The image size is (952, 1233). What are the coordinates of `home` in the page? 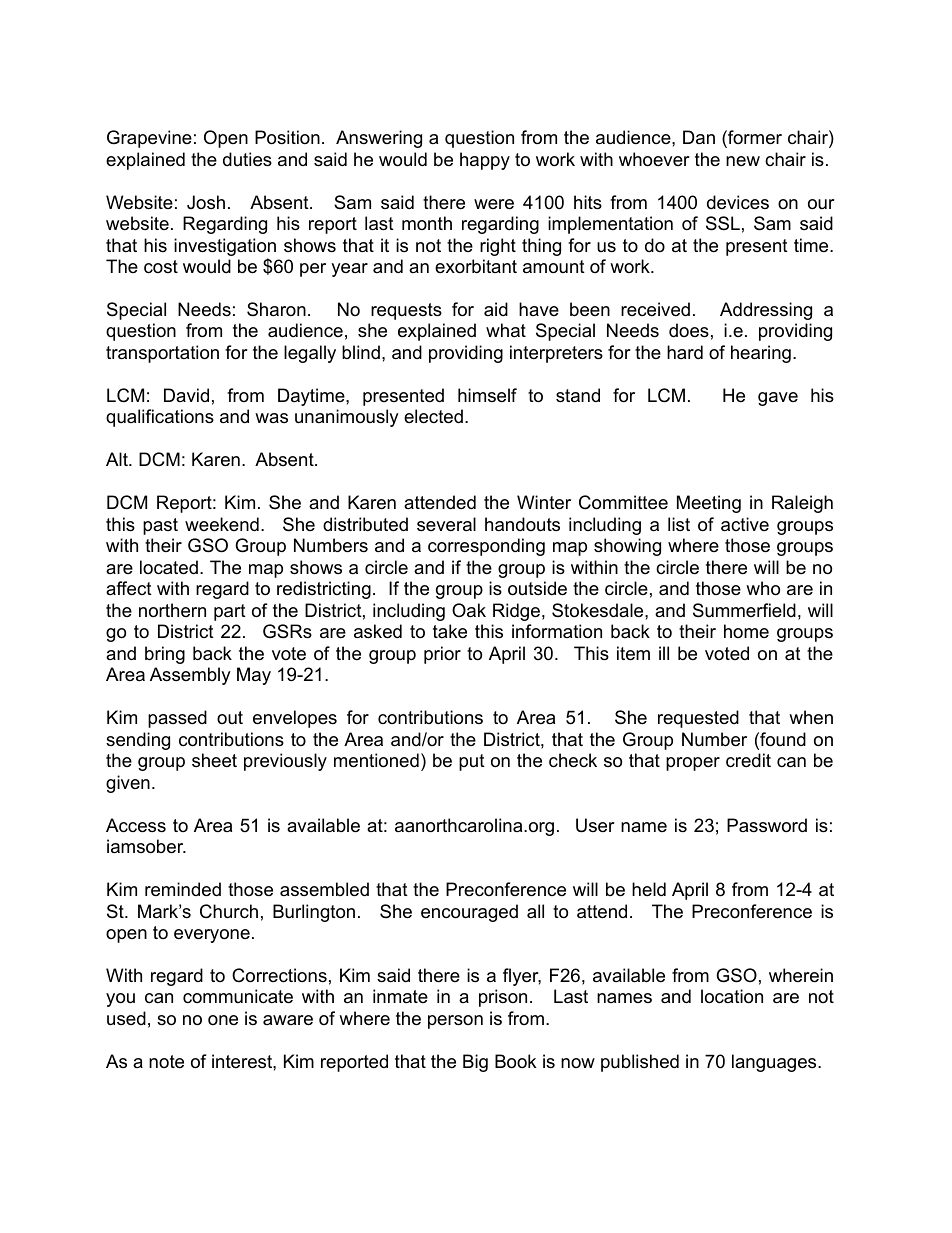 It's located at (746, 631).
